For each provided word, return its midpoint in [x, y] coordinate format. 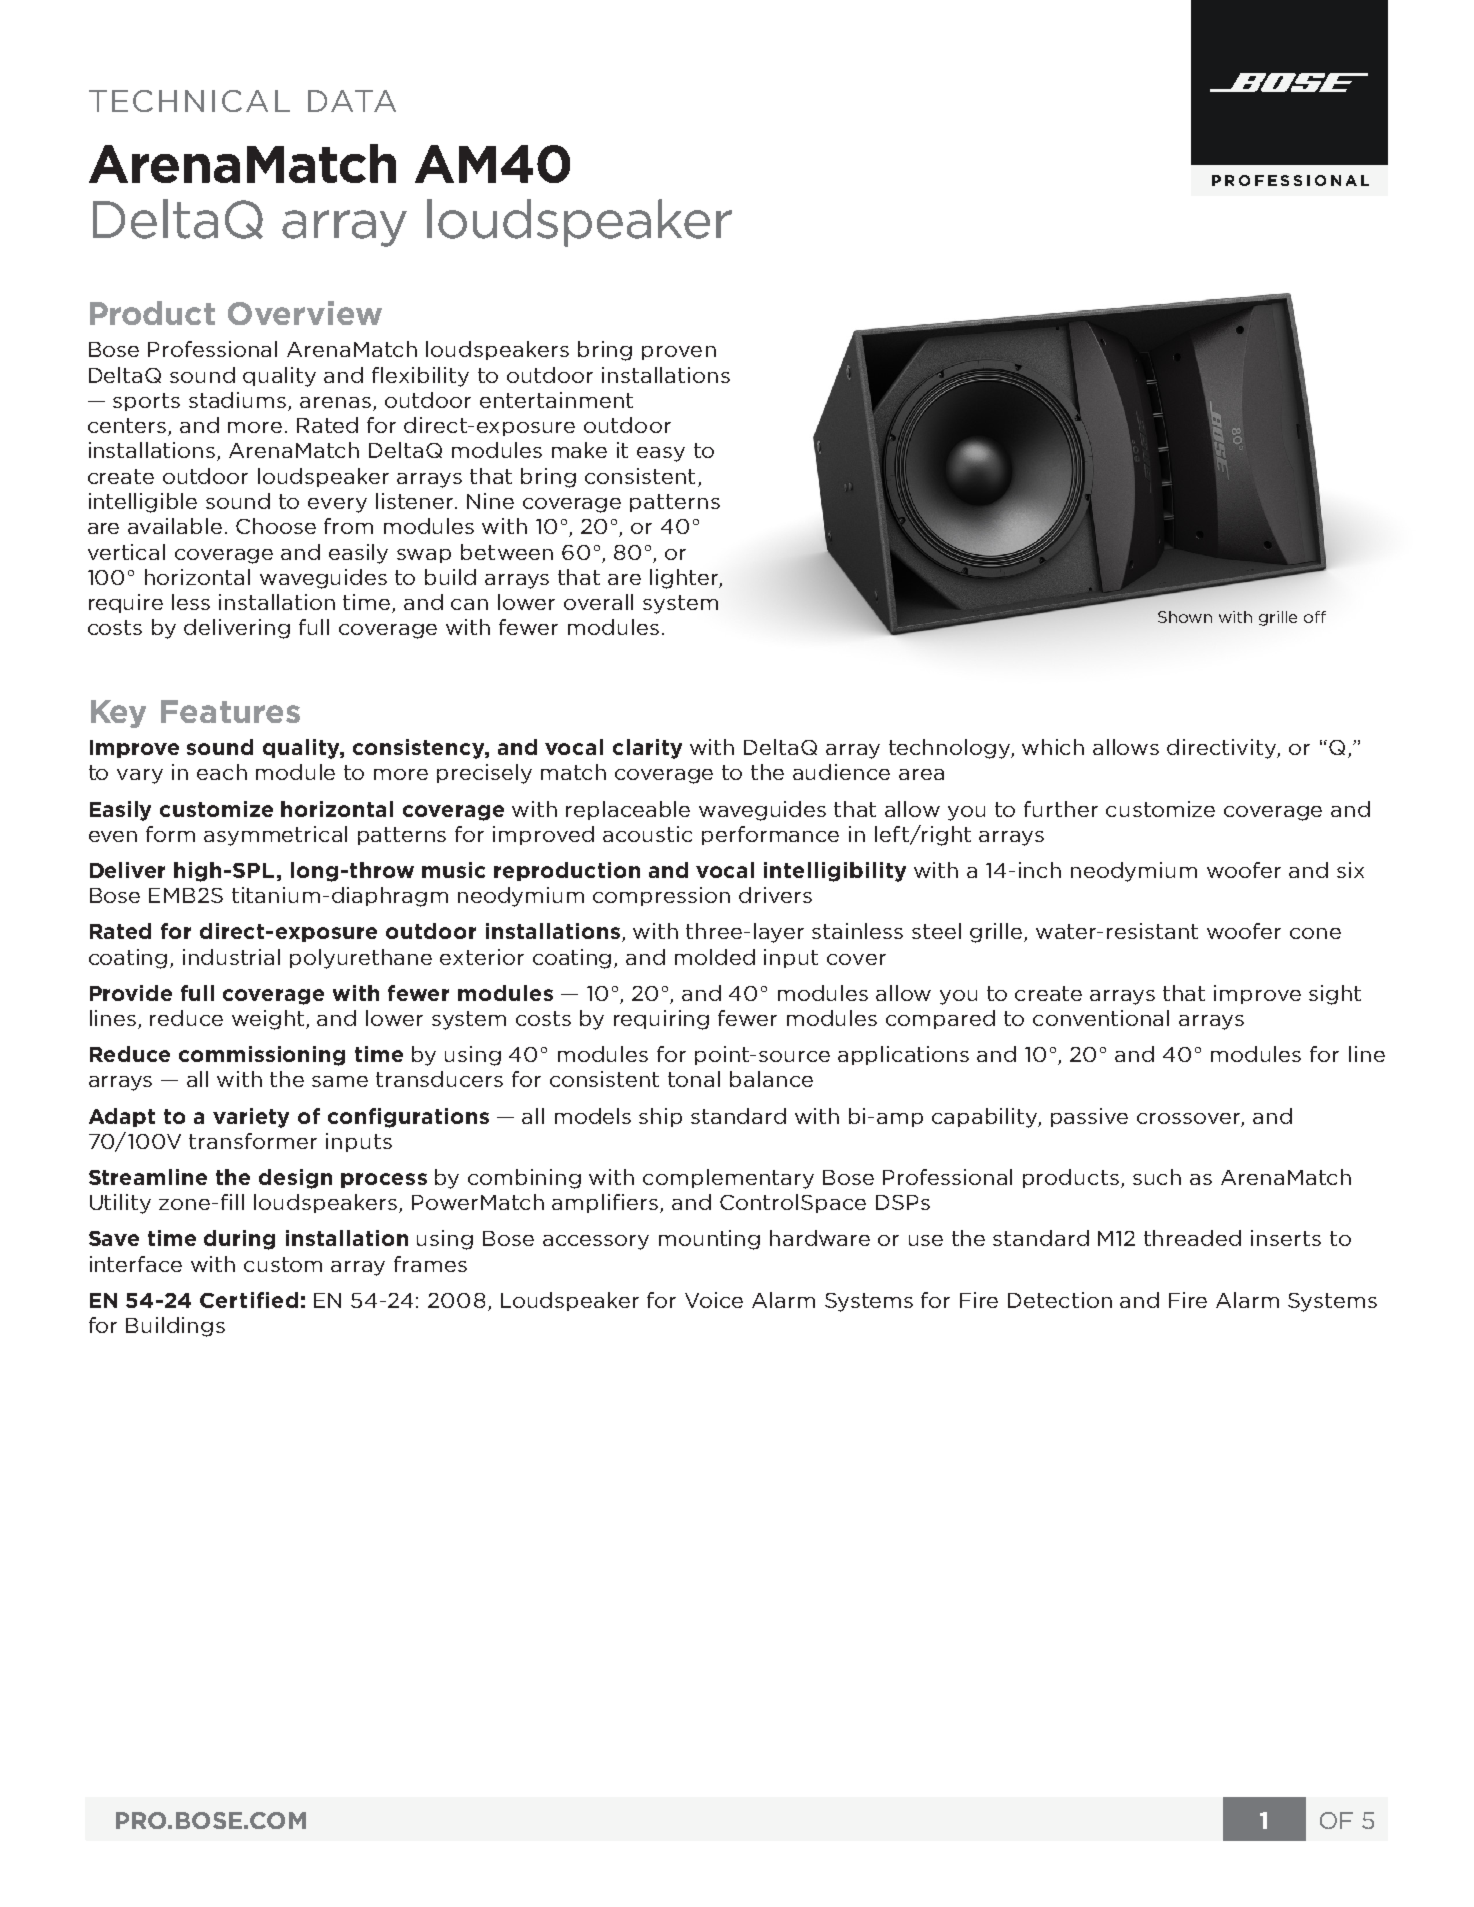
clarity [647, 749]
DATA [352, 101]
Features [230, 711]
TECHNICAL [189, 101]
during [239, 1240]
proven [679, 353]
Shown [1185, 617]
